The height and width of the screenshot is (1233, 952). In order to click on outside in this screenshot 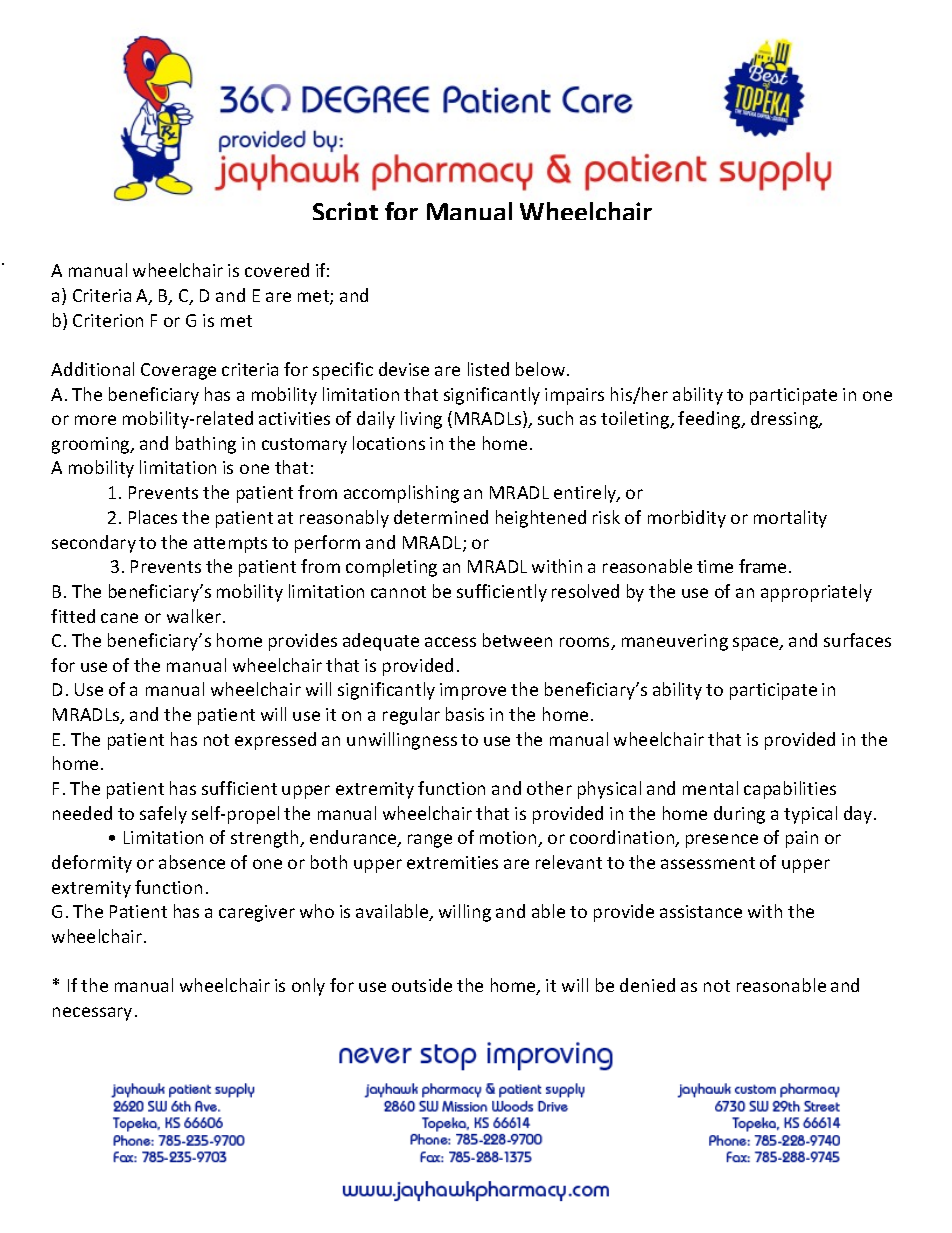, I will do `click(422, 985)`.
